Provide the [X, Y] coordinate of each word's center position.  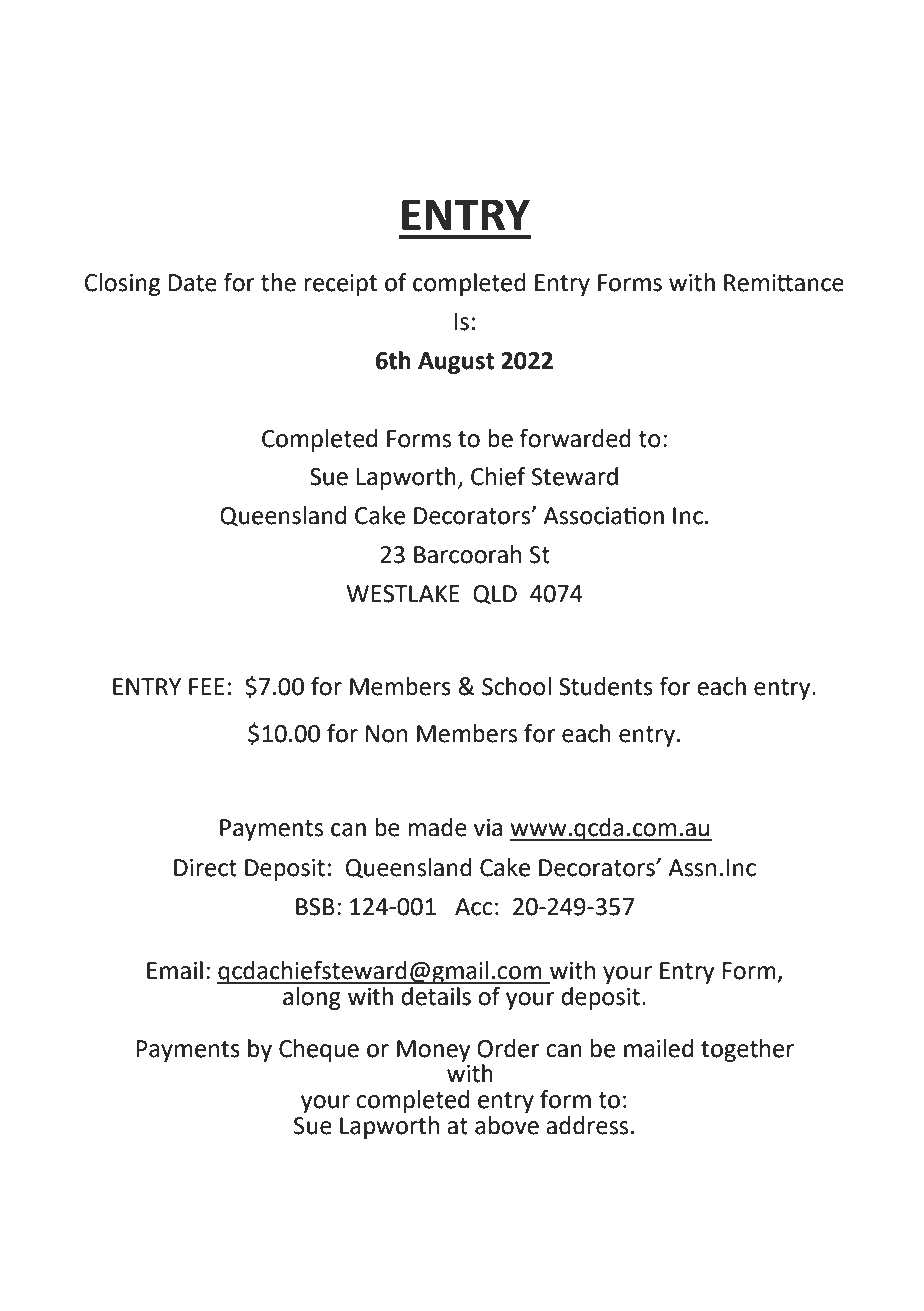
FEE [207, 686]
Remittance [784, 283]
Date [192, 283]
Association [603, 515]
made [437, 827]
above [507, 1125]
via [487, 828]
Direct [205, 868]
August [456, 363]
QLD [495, 595]
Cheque [319, 1050]
